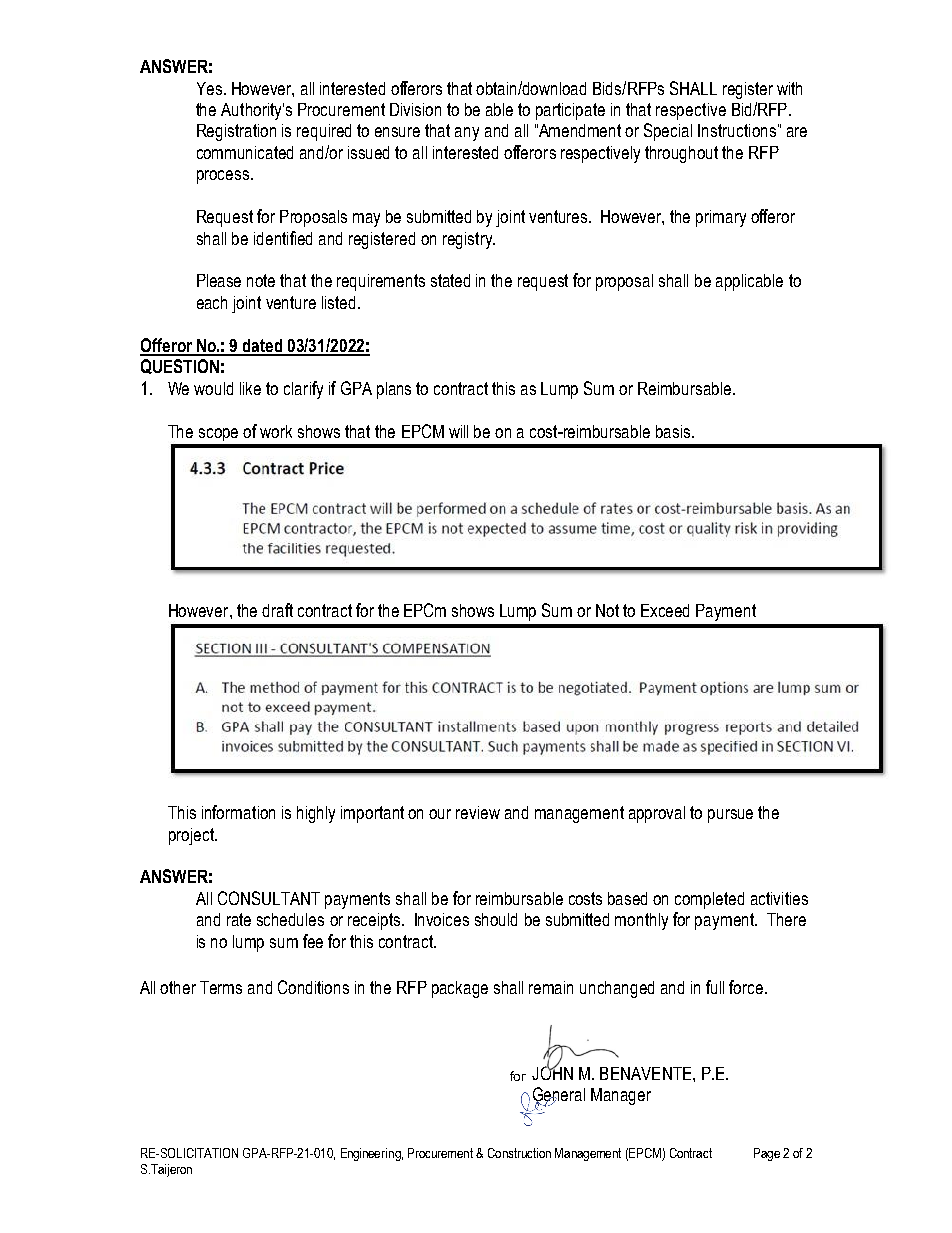  What do you see at coordinates (458, 431) in the screenshot?
I see `will` at bounding box center [458, 431].
